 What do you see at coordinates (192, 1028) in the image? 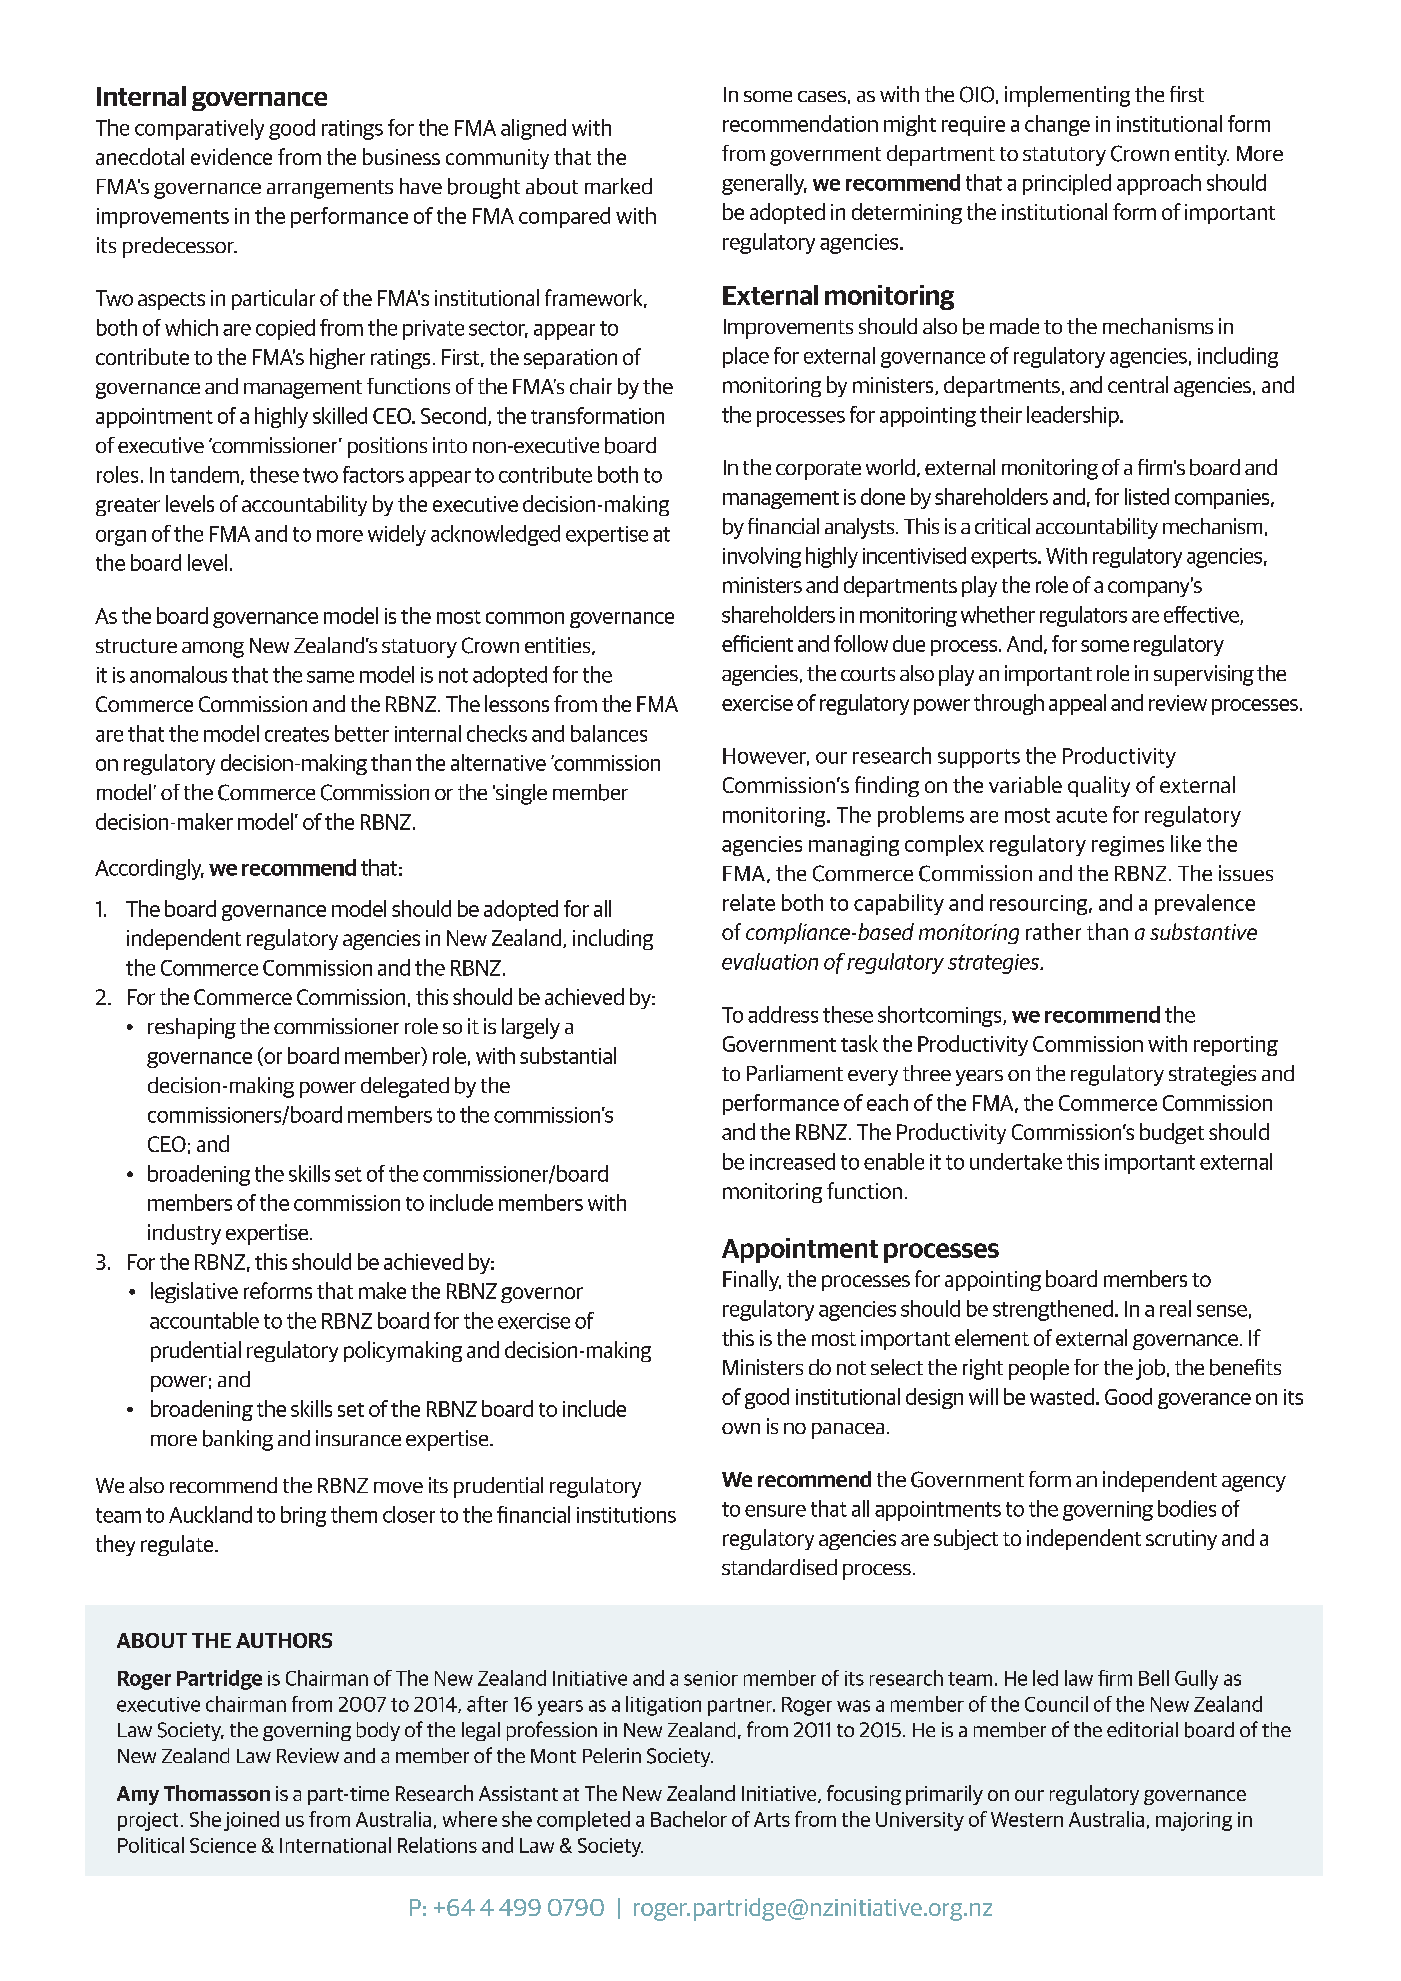
I see `reshaping` at bounding box center [192, 1028].
